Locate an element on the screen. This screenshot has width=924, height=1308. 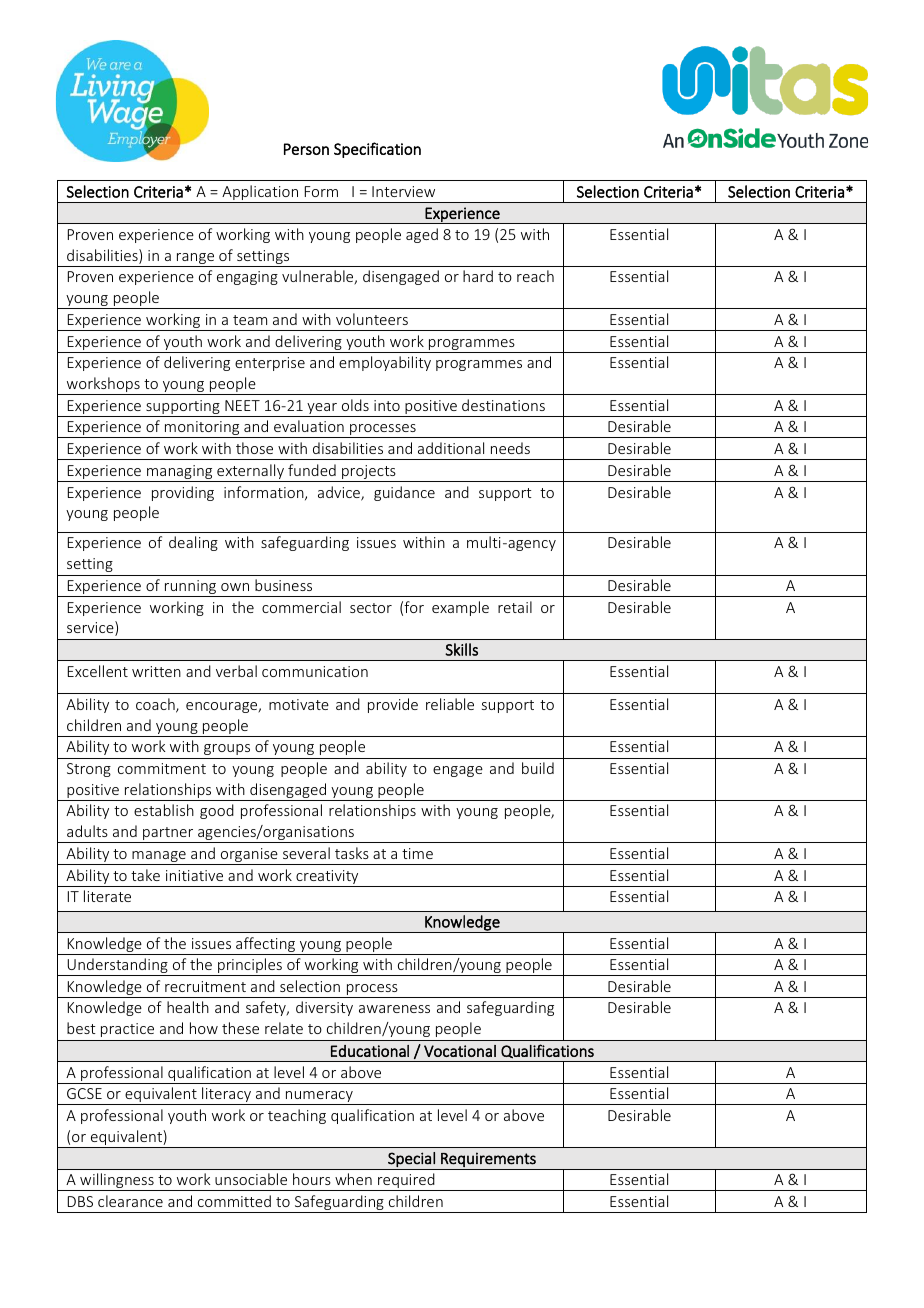
Requirements is located at coordinates (488, 1159).
